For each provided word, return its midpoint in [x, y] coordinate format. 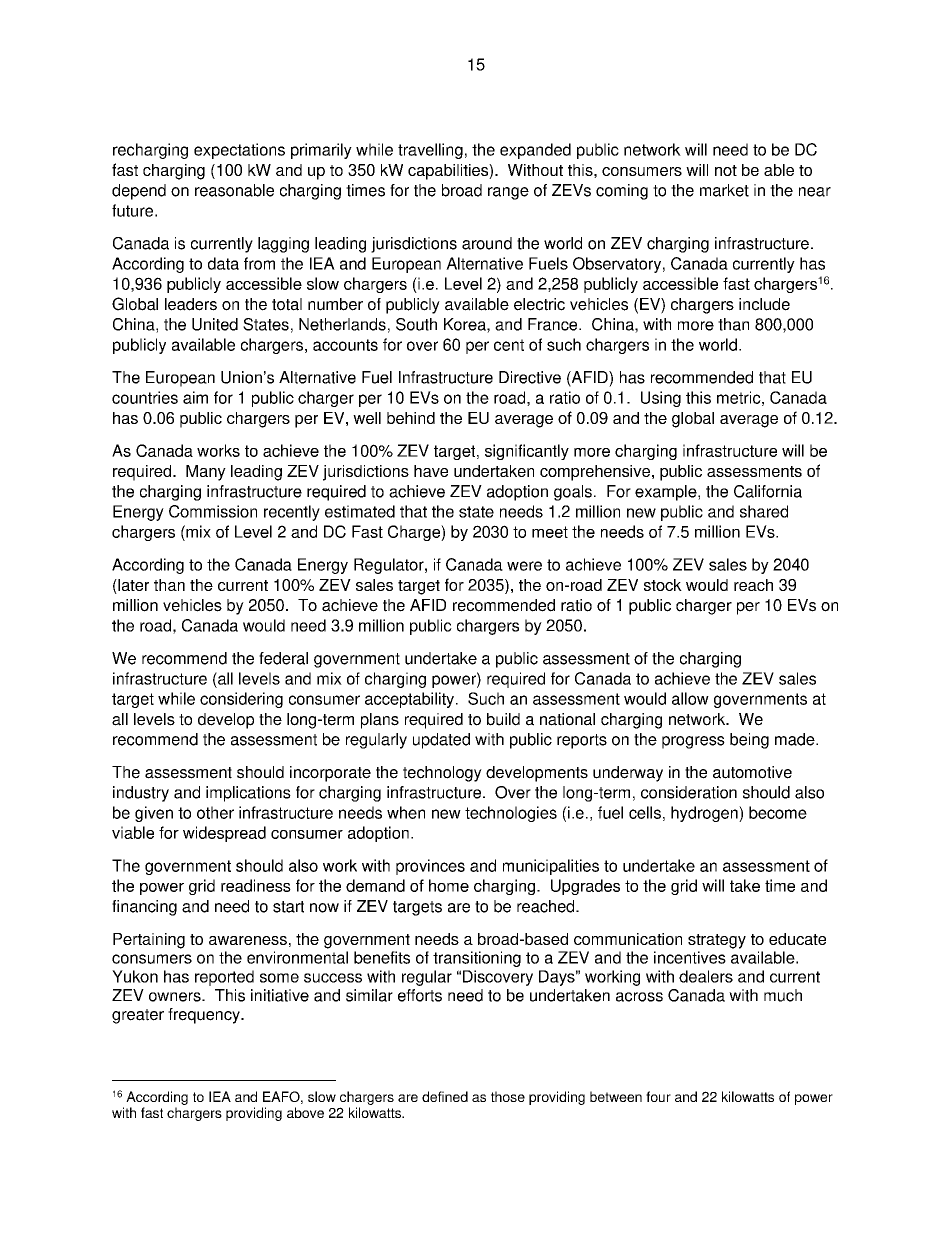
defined [445, 1096]
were [524, 566]
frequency [205, 1016]
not [726, 170]
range [508, 193]
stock [663, 585]
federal [283, 658]
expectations [239, 151]
